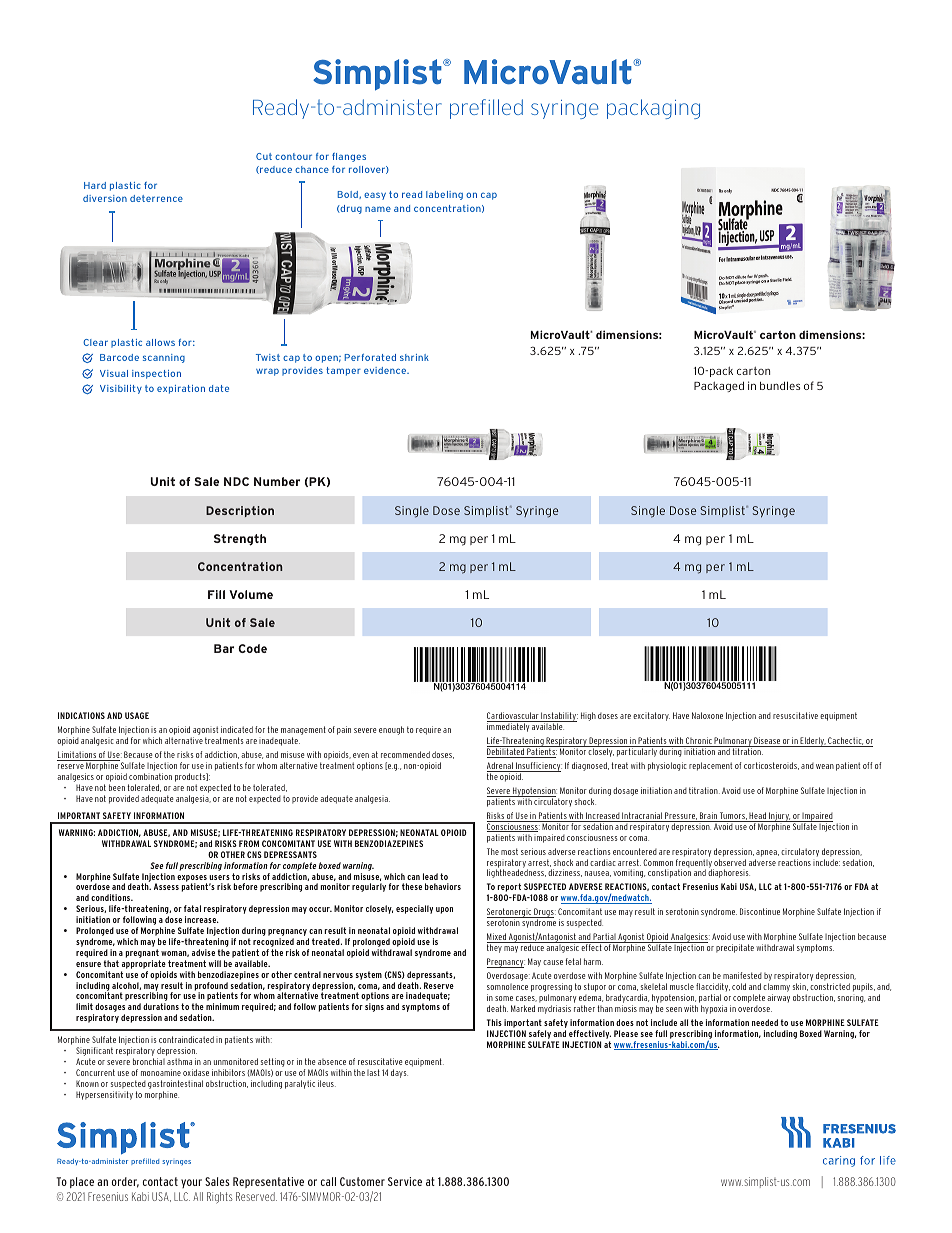 The height and width of the screenshot is (1233, 952). I want to click on Description, so click(240, 511).
